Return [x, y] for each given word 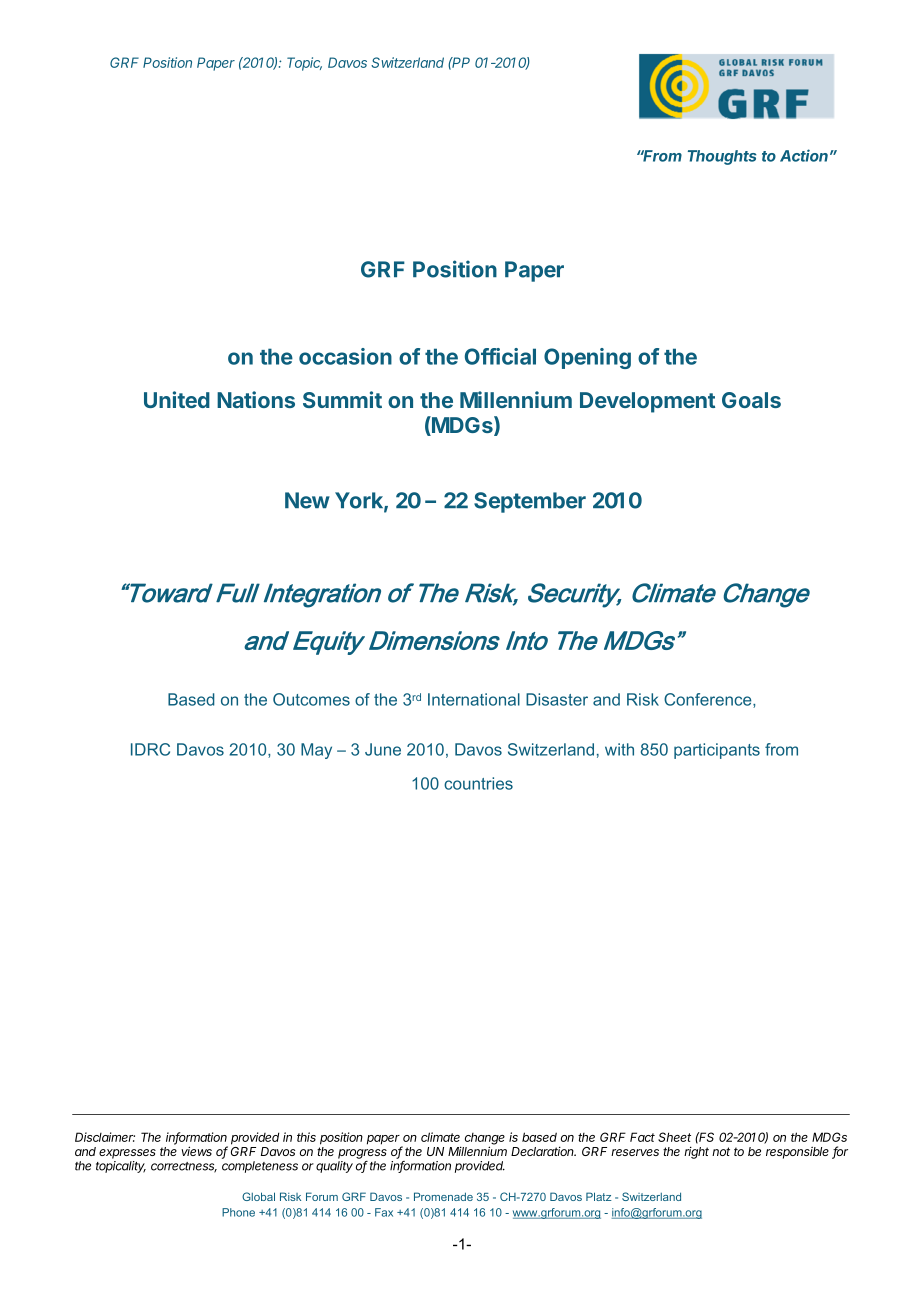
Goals [751, 400]
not [721, 1151]
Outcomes [311, 699]
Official [500, 356]
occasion [345, 356]
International [474, 699]
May [316, 751]
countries [478, 783]
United [177, 399]
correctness [184, 1167]
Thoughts [722, 157]
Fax [384, 1212]
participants [717, 751]
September [530, 502]
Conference [709, 700]
